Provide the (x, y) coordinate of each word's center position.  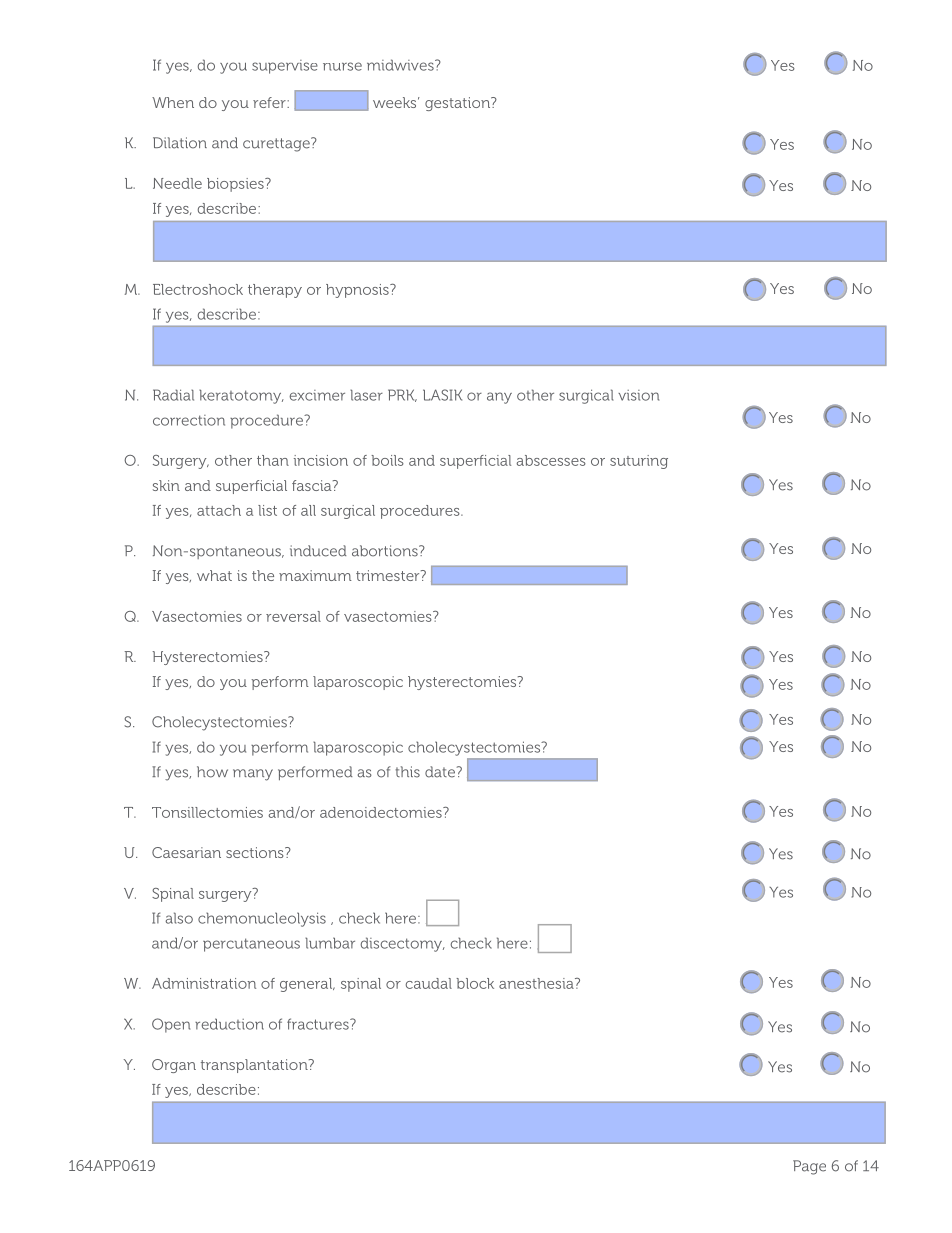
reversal (293, 616)
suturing (639, 462)
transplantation (255, 1066)
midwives (401, 65)
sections (256, 852)
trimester (389, 575)
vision (638, 395)
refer (270, 102)
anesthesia (537, 983)
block (475, 983)
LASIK (442, 395)
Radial (173, 395)
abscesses (551, 460)
